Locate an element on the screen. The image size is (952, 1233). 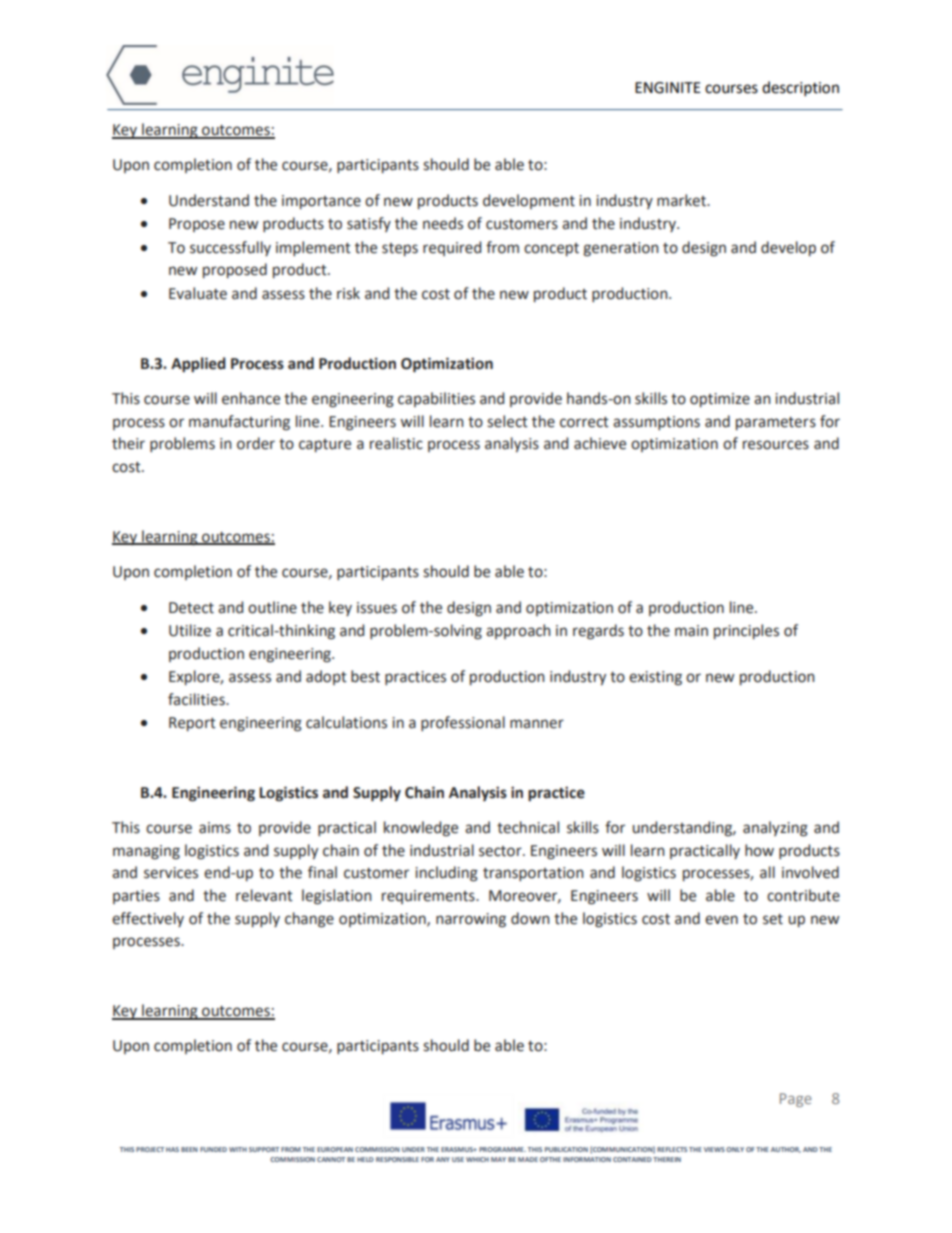
order is located at coordinates (256, 443).
